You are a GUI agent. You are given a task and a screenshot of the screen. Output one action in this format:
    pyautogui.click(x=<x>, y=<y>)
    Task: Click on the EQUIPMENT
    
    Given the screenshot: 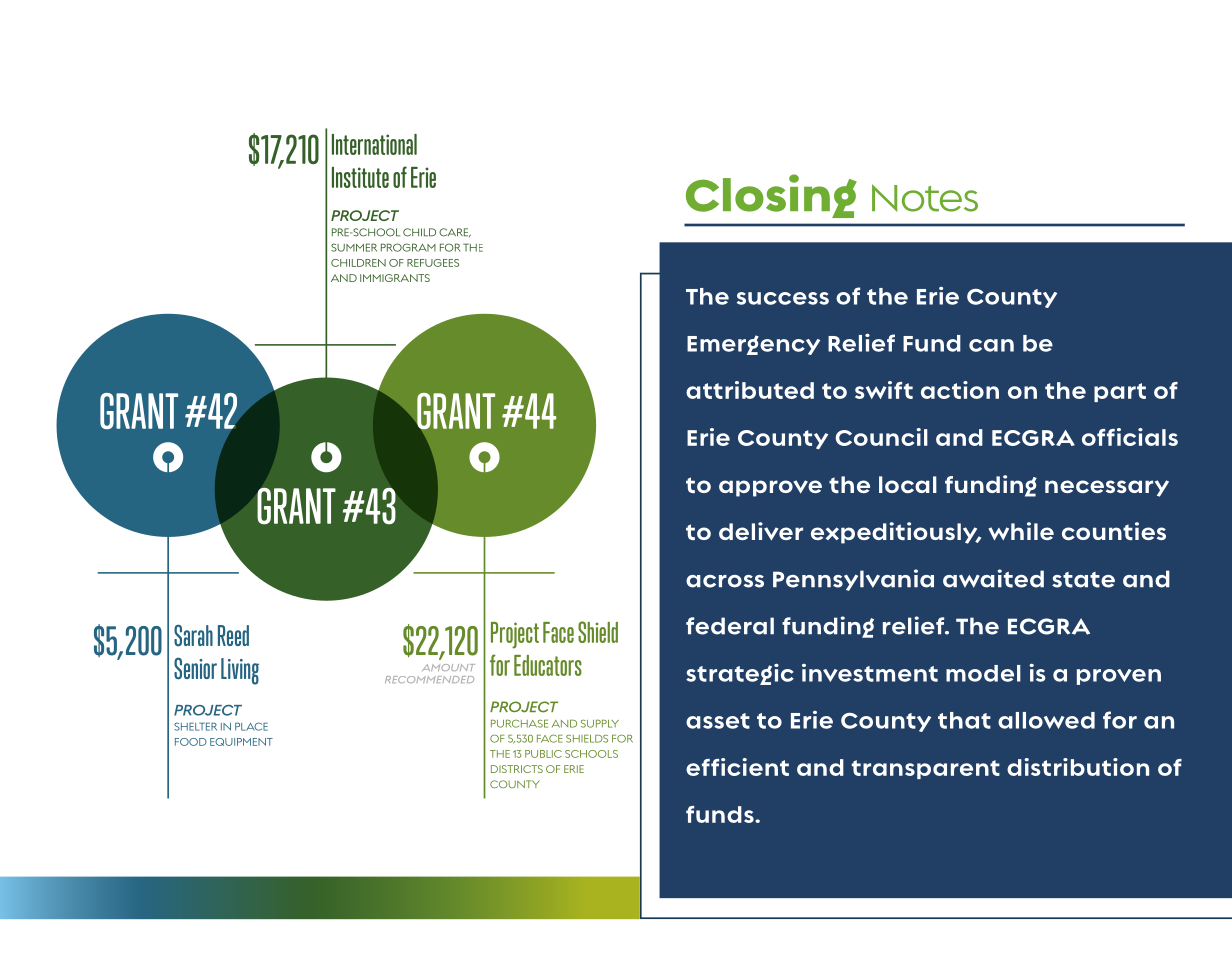 What is the action you would take?
    pyautogui.click(x=241, y=742)
